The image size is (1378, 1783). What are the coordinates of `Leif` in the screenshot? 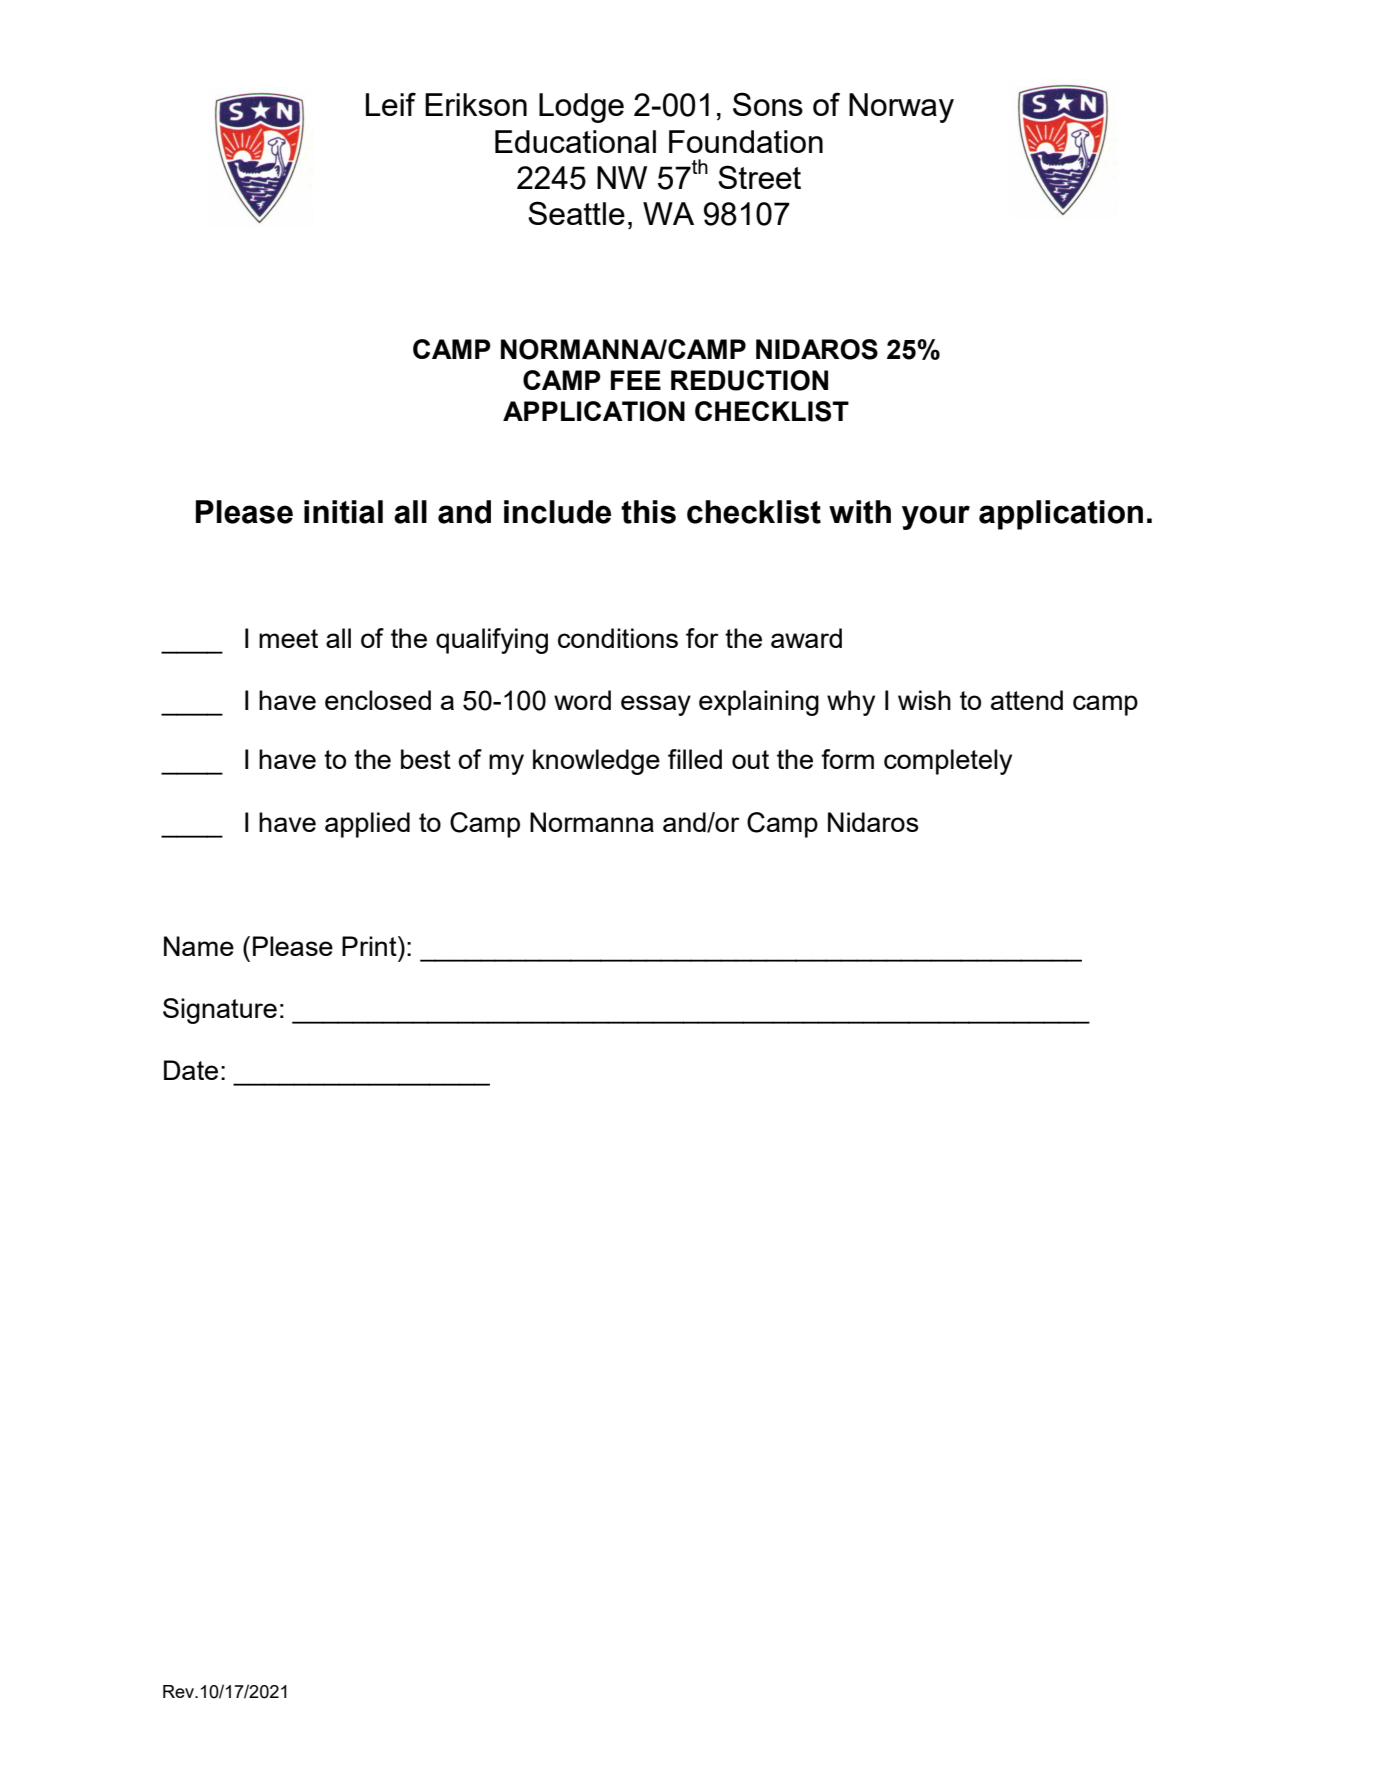 It's located at (391, 104).
